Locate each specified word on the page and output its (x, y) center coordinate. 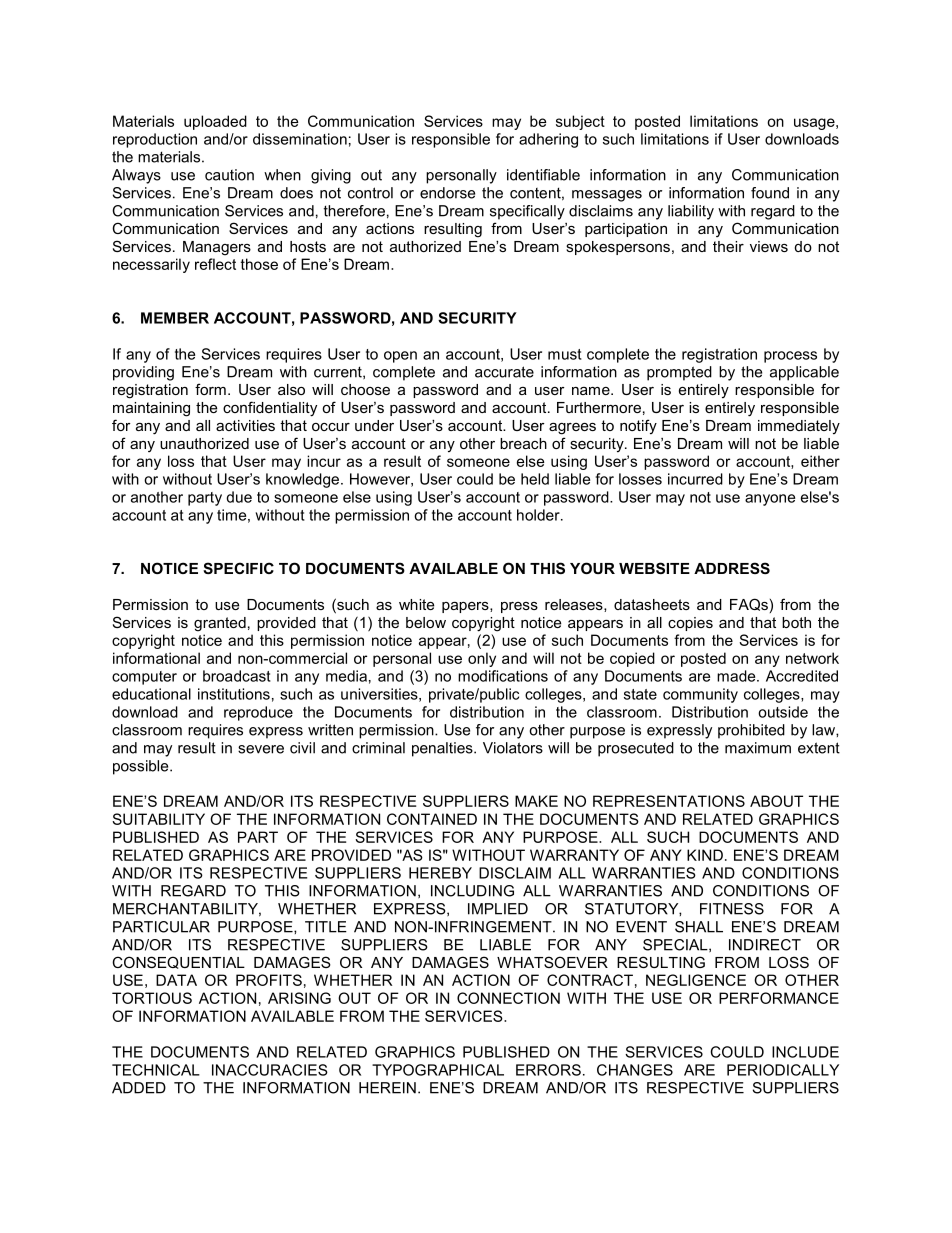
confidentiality (270, 409)
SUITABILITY (158, 819)
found (770, 193)
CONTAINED (432, 819)
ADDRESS (732, 568)
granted (220, 624)
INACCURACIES (270, 1070)
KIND (705, 855)
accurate (504, 372)
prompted (679, 373)
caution (229, 175)
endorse (447, 193)
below (426, 622)
